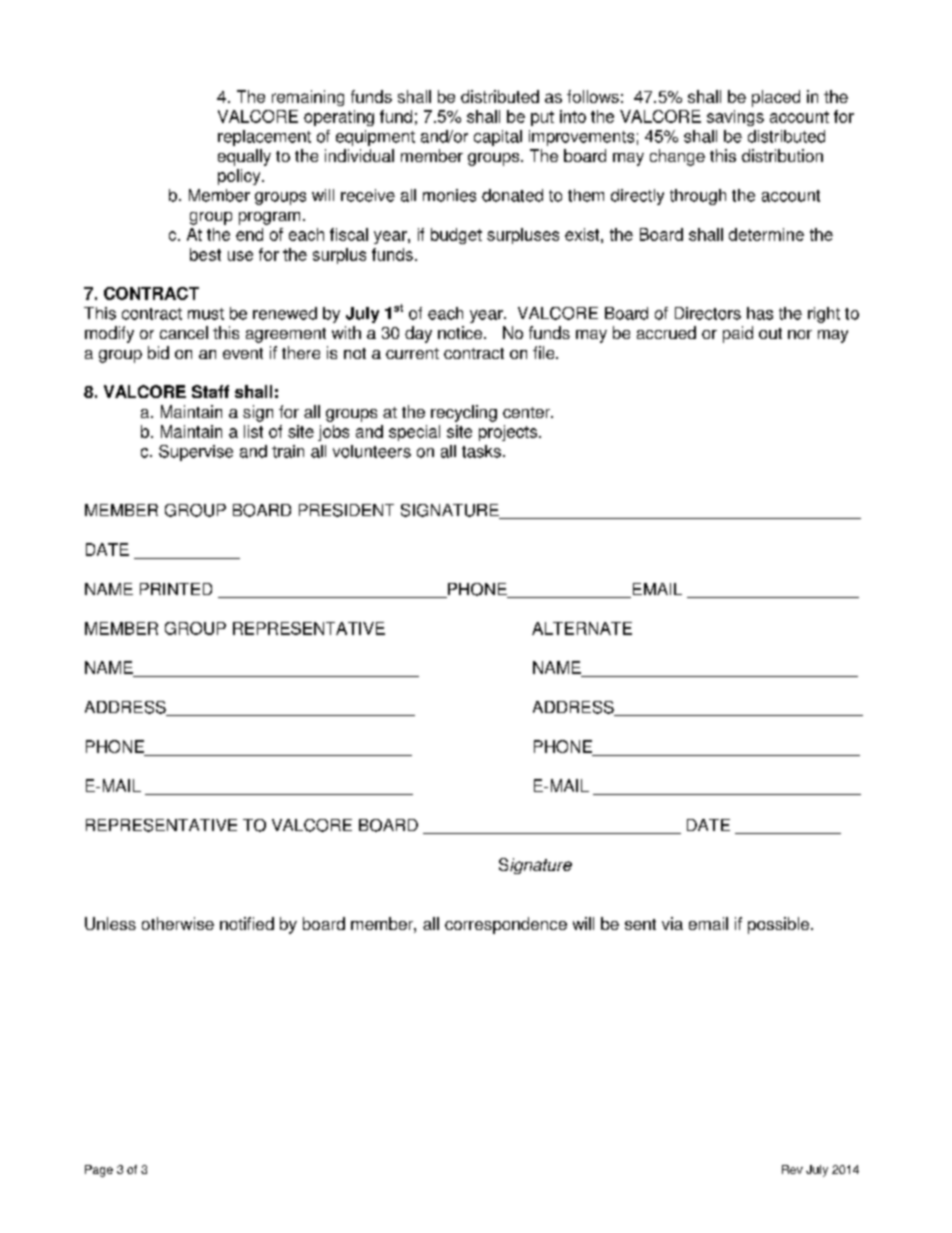 This screenshot has width=952, height=1233. I want to click on Page, so click(99, 1171).
